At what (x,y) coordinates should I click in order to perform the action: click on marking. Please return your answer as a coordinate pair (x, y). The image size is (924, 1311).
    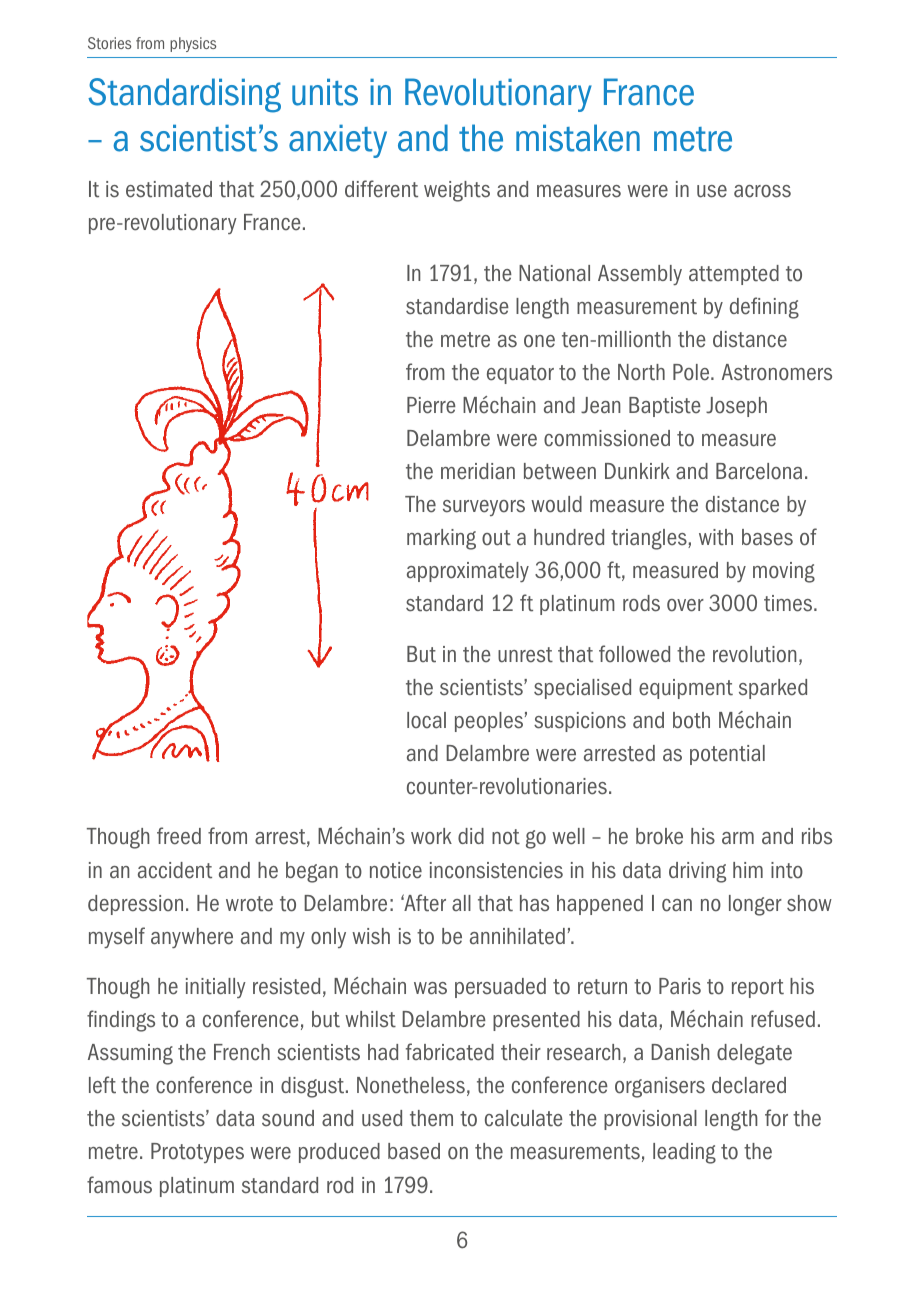
    Looking at the image, I should click on (441, 539).
